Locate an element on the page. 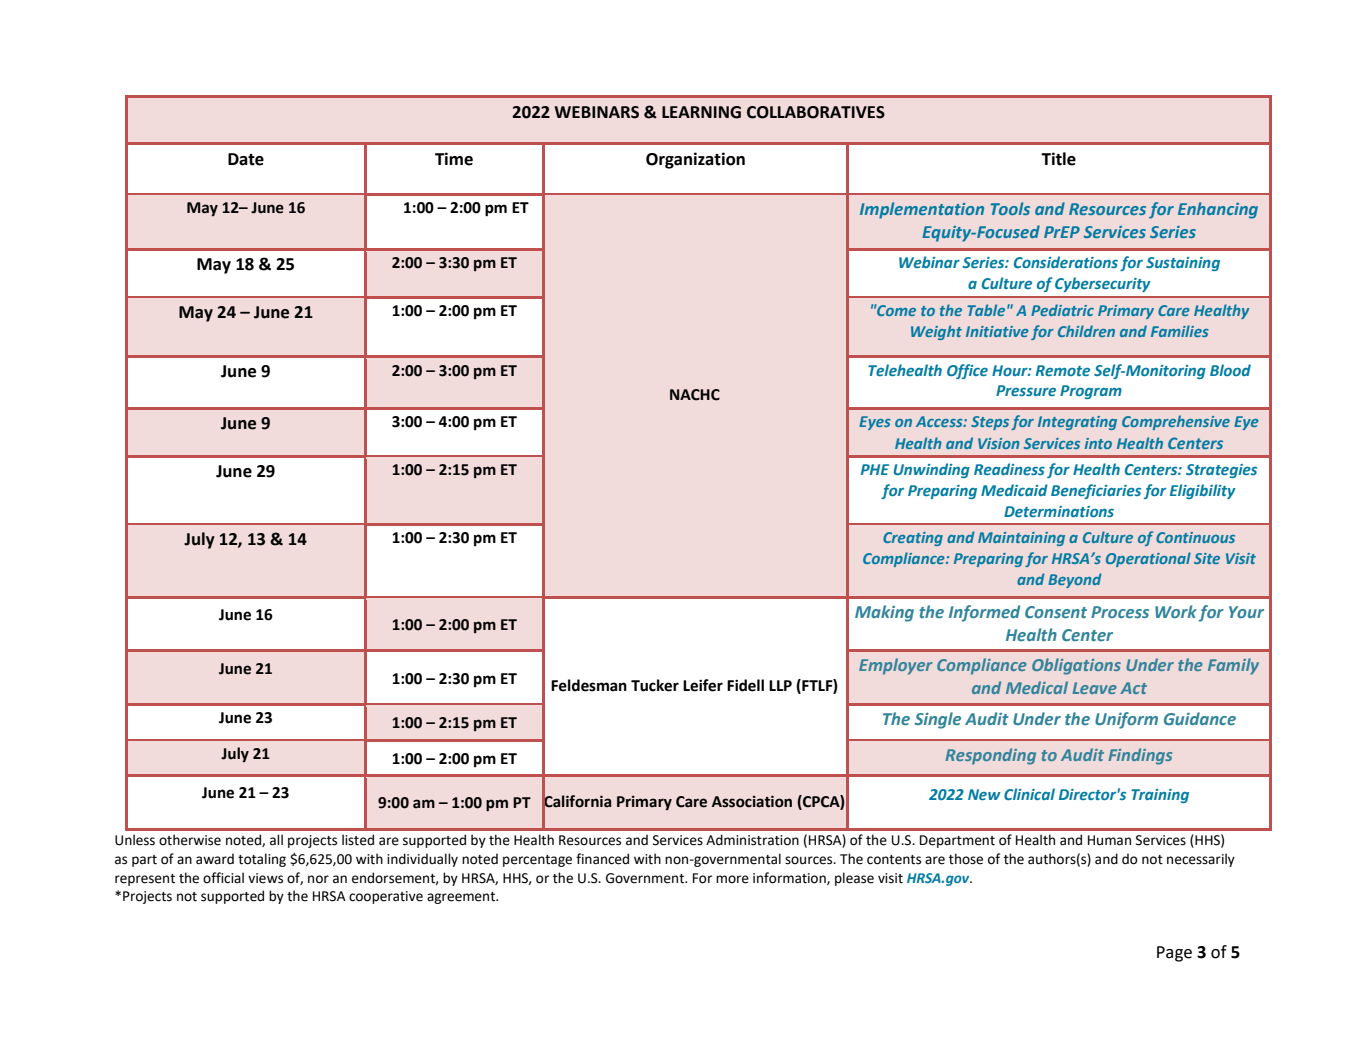 The image size is (1353, 1046). Operational is located at coordinates (1148, 559).
